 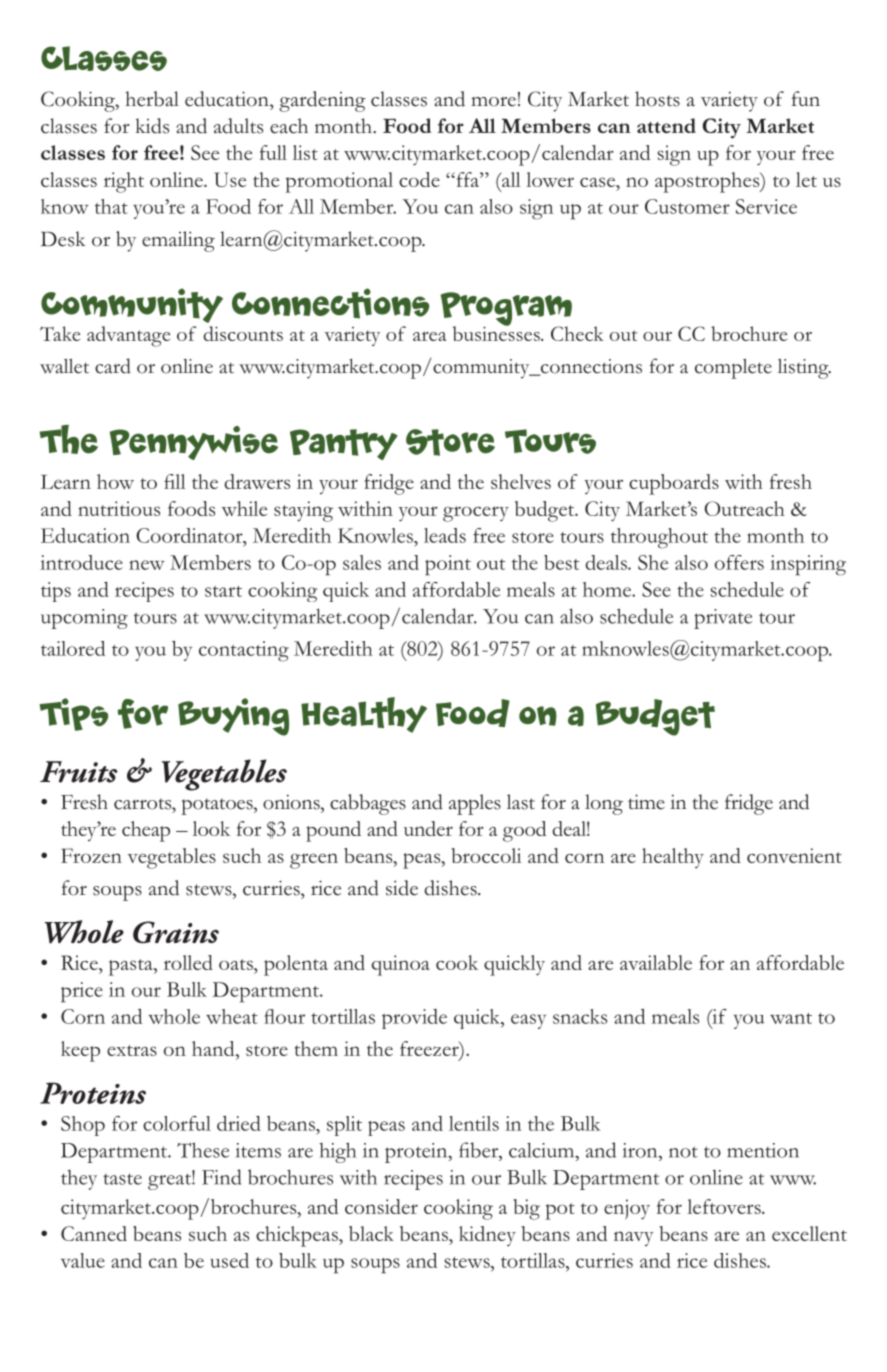 I want to click on point, so click(x=448, y=565).
